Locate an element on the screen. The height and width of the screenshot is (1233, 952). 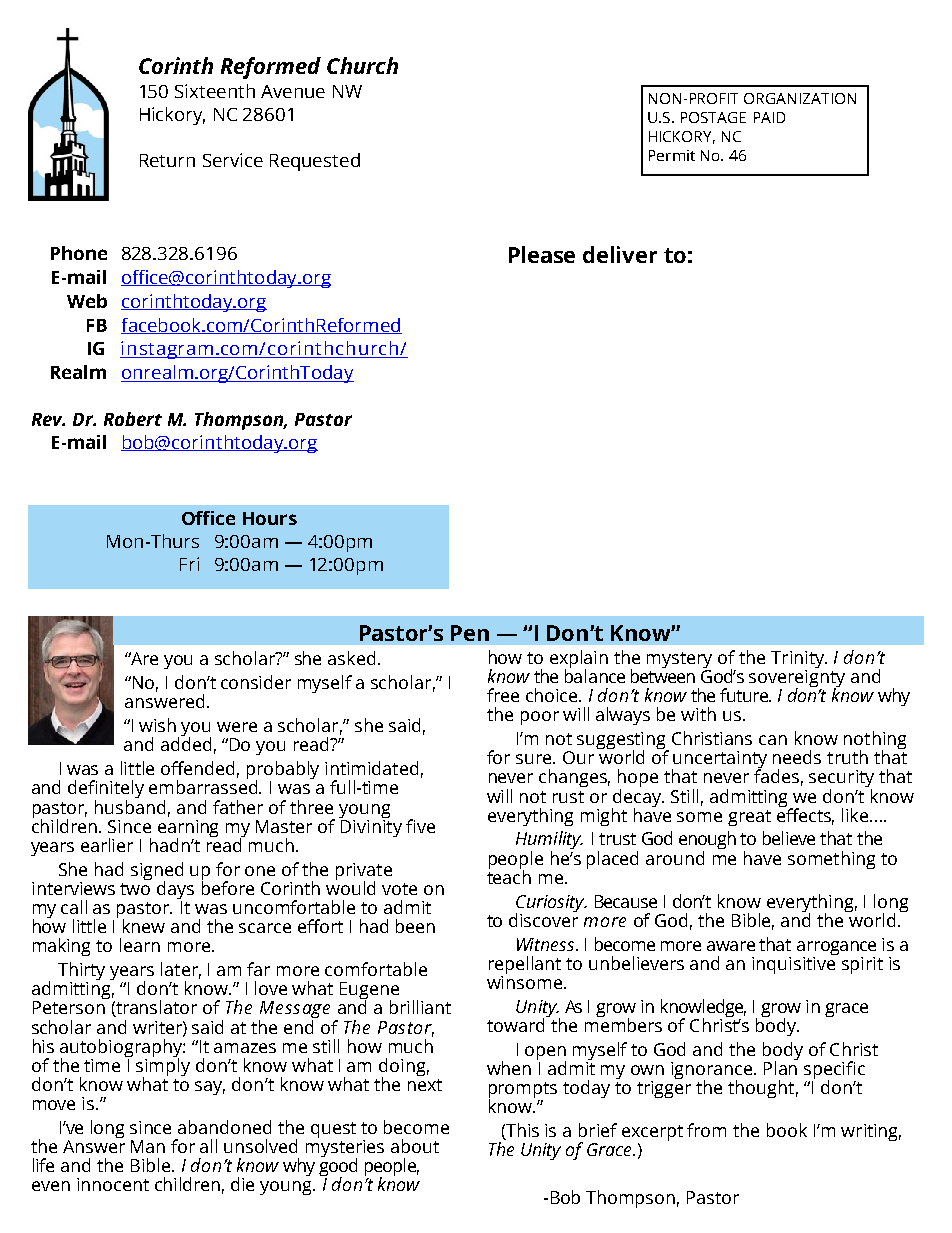
Man is located at coordinates (148, 1146).
